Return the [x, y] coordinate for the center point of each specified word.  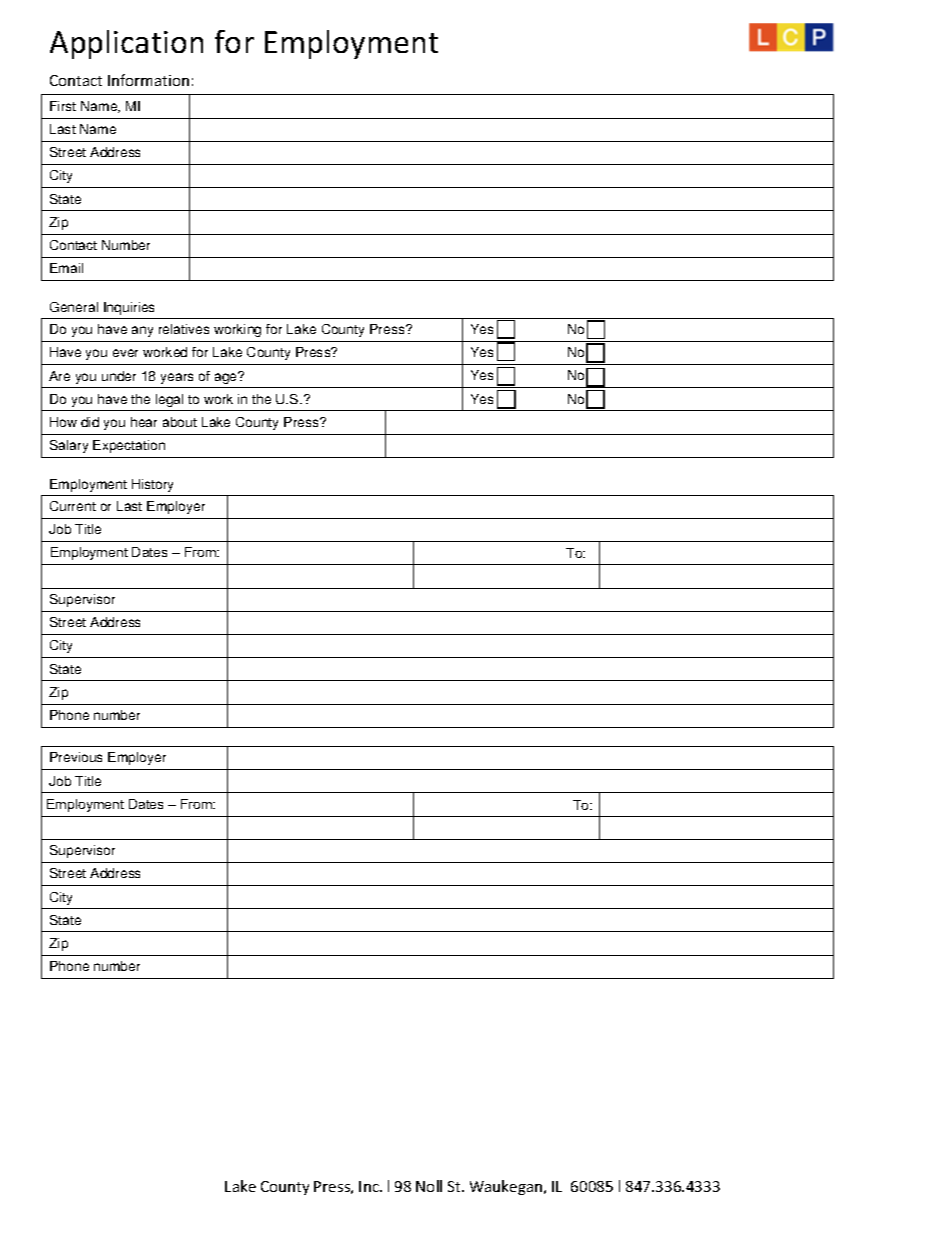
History [152, 485]
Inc [370, 1186]
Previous [76, 757]
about [180, 422]
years [177, 378]
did [90, 422]
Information [148, 80]
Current [73, 506]
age [227, 377]
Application [126, 44]
